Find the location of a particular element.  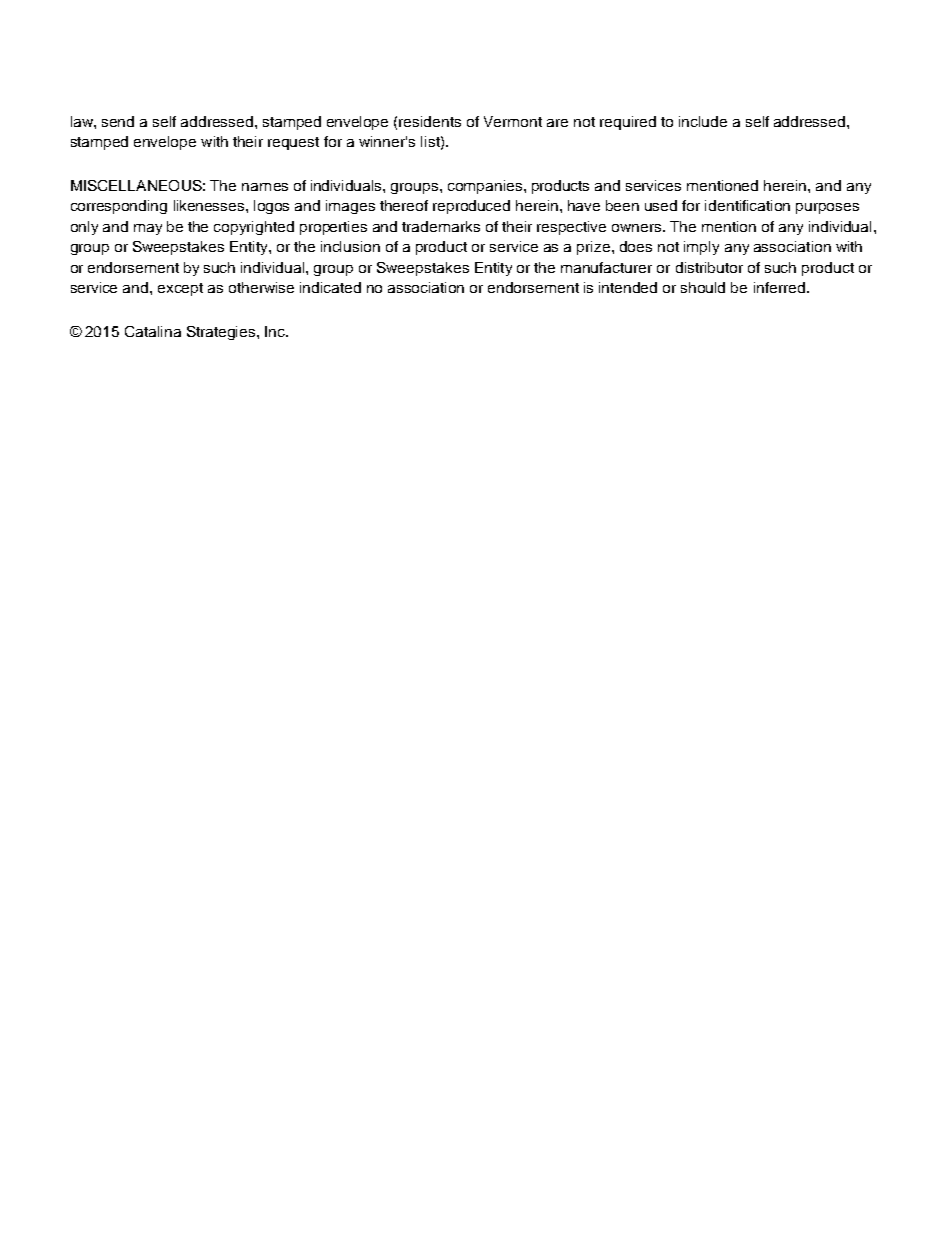

likenesses is located at coordinates (210, 205).
